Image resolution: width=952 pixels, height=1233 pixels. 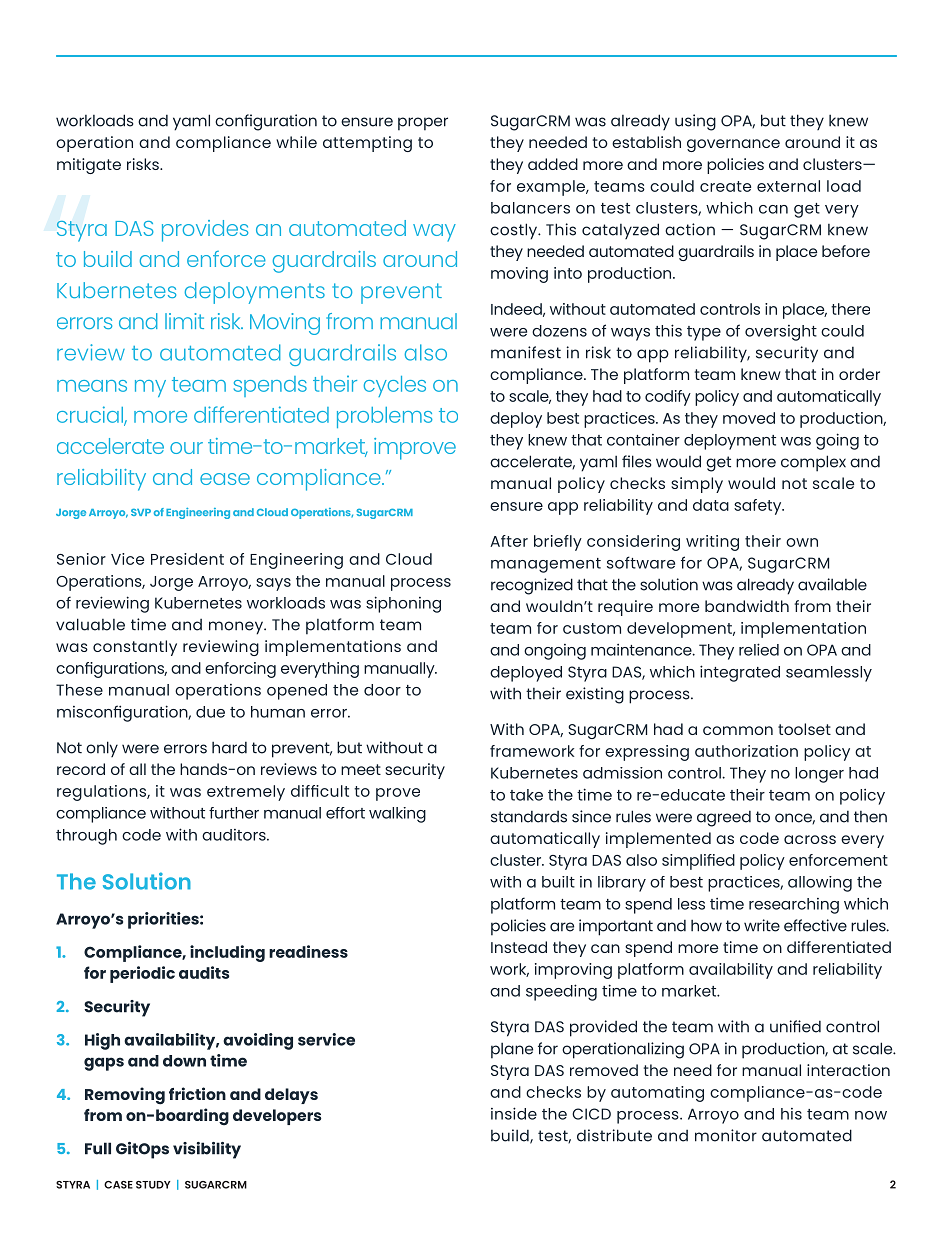 I want to click on mitigate, so click(x=89, y=166).
